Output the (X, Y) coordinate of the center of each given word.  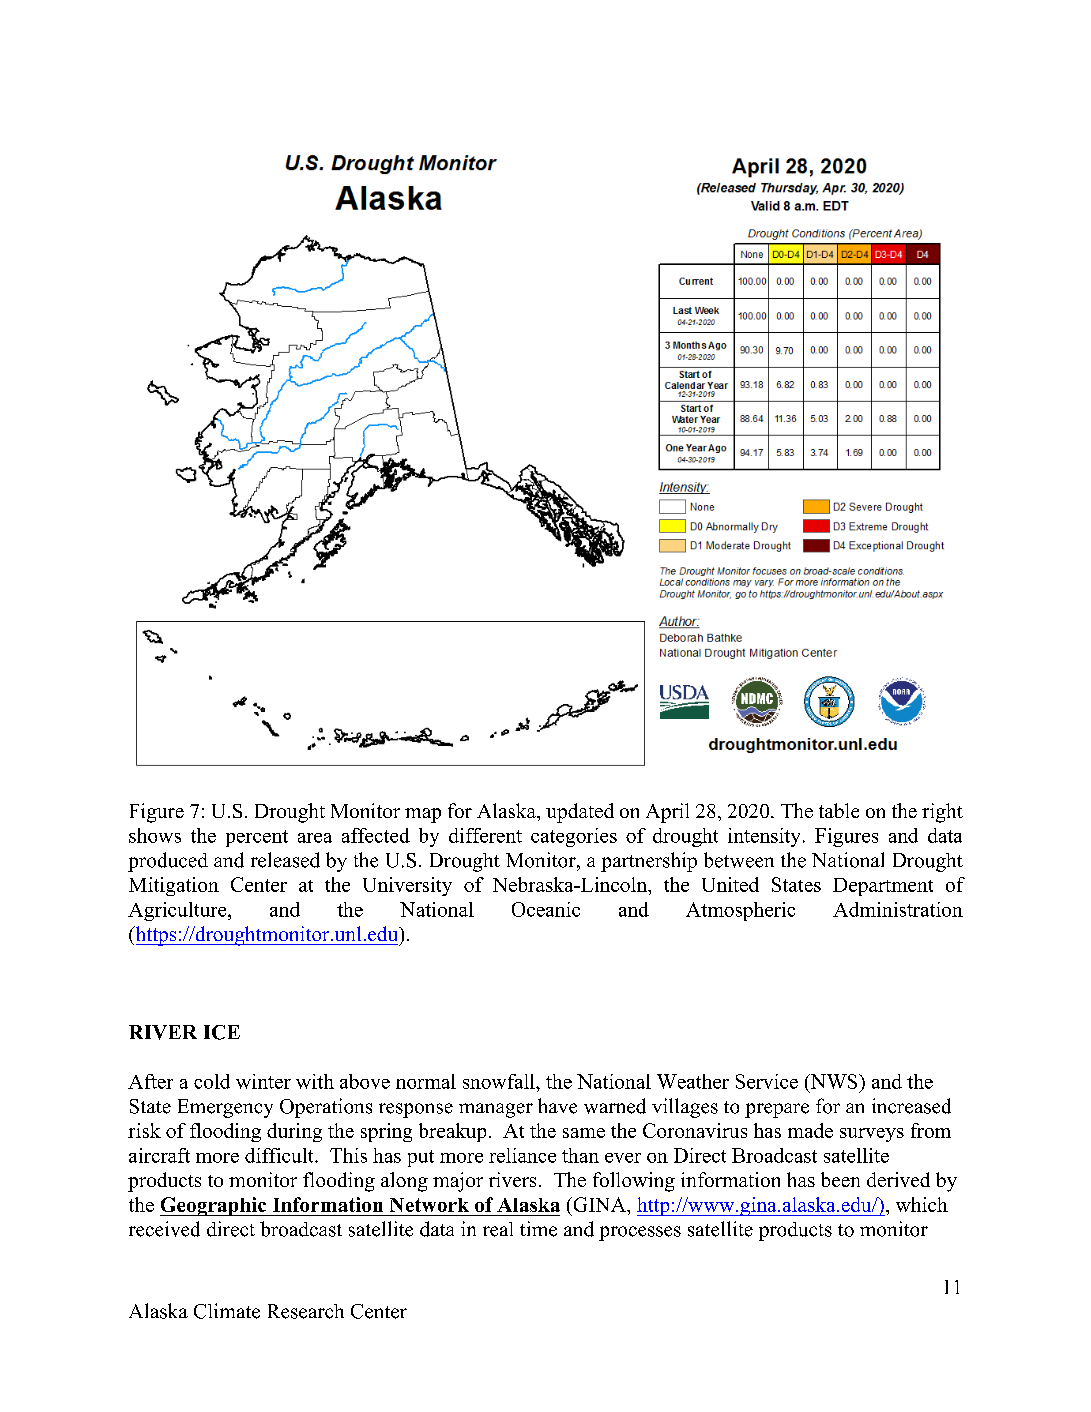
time (538, 1229)
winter (263, 1081)
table (839, 810)
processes (640, 1233)
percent (257, 838)
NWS (834, 1081)
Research (306, 1311)
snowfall (500, 1081)
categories (574, 837)
